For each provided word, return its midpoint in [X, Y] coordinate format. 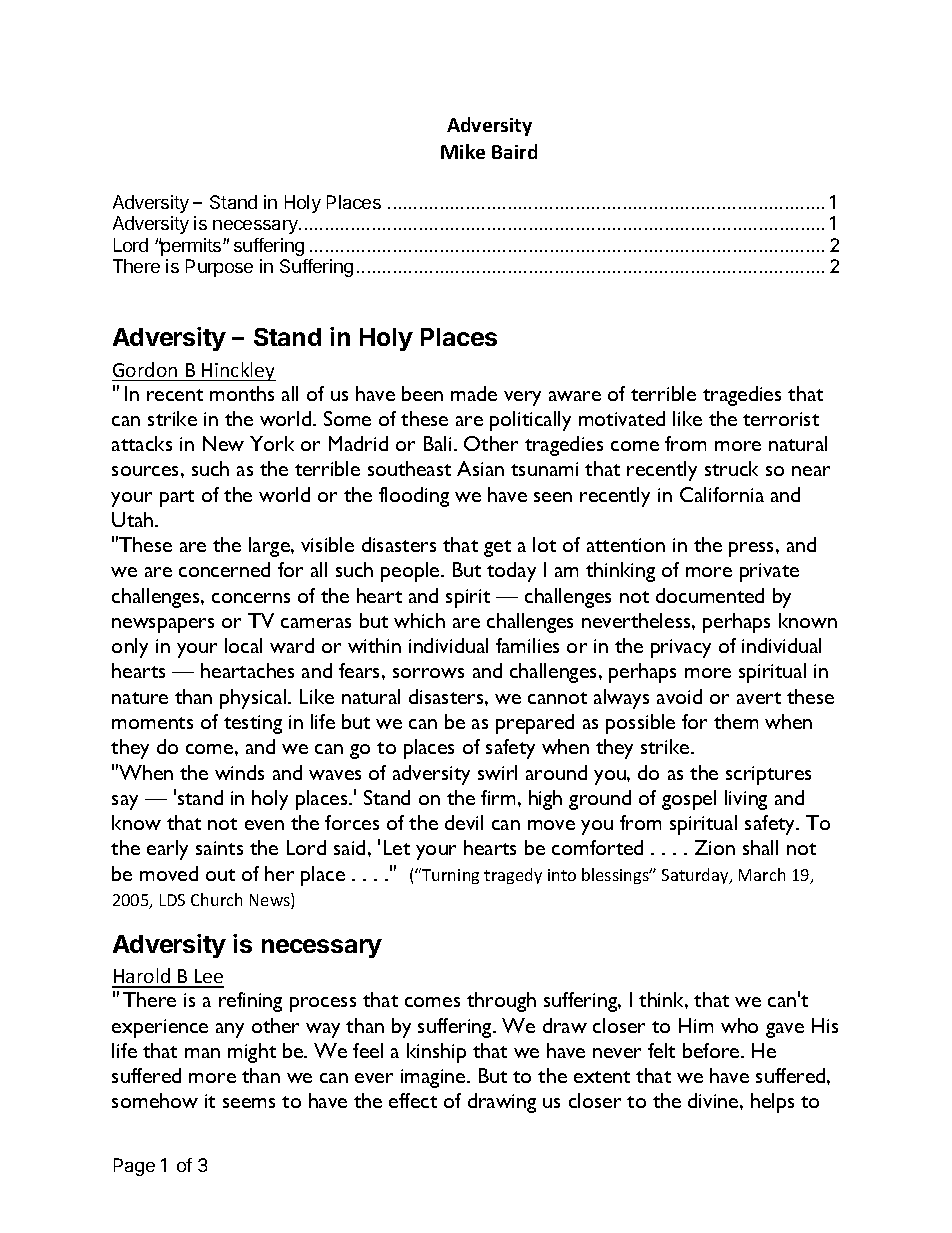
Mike [463, 151]
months [242, 393]
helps [772, 1103]
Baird [514, 151]
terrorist [781, 419]
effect [413, 1100]
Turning [449, 876]
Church [216, 899]
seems [249, 1103]
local [243, 645]
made [474, 393]
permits [191, 247]
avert [759, 698]
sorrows [428, 673]
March [762, 874]
